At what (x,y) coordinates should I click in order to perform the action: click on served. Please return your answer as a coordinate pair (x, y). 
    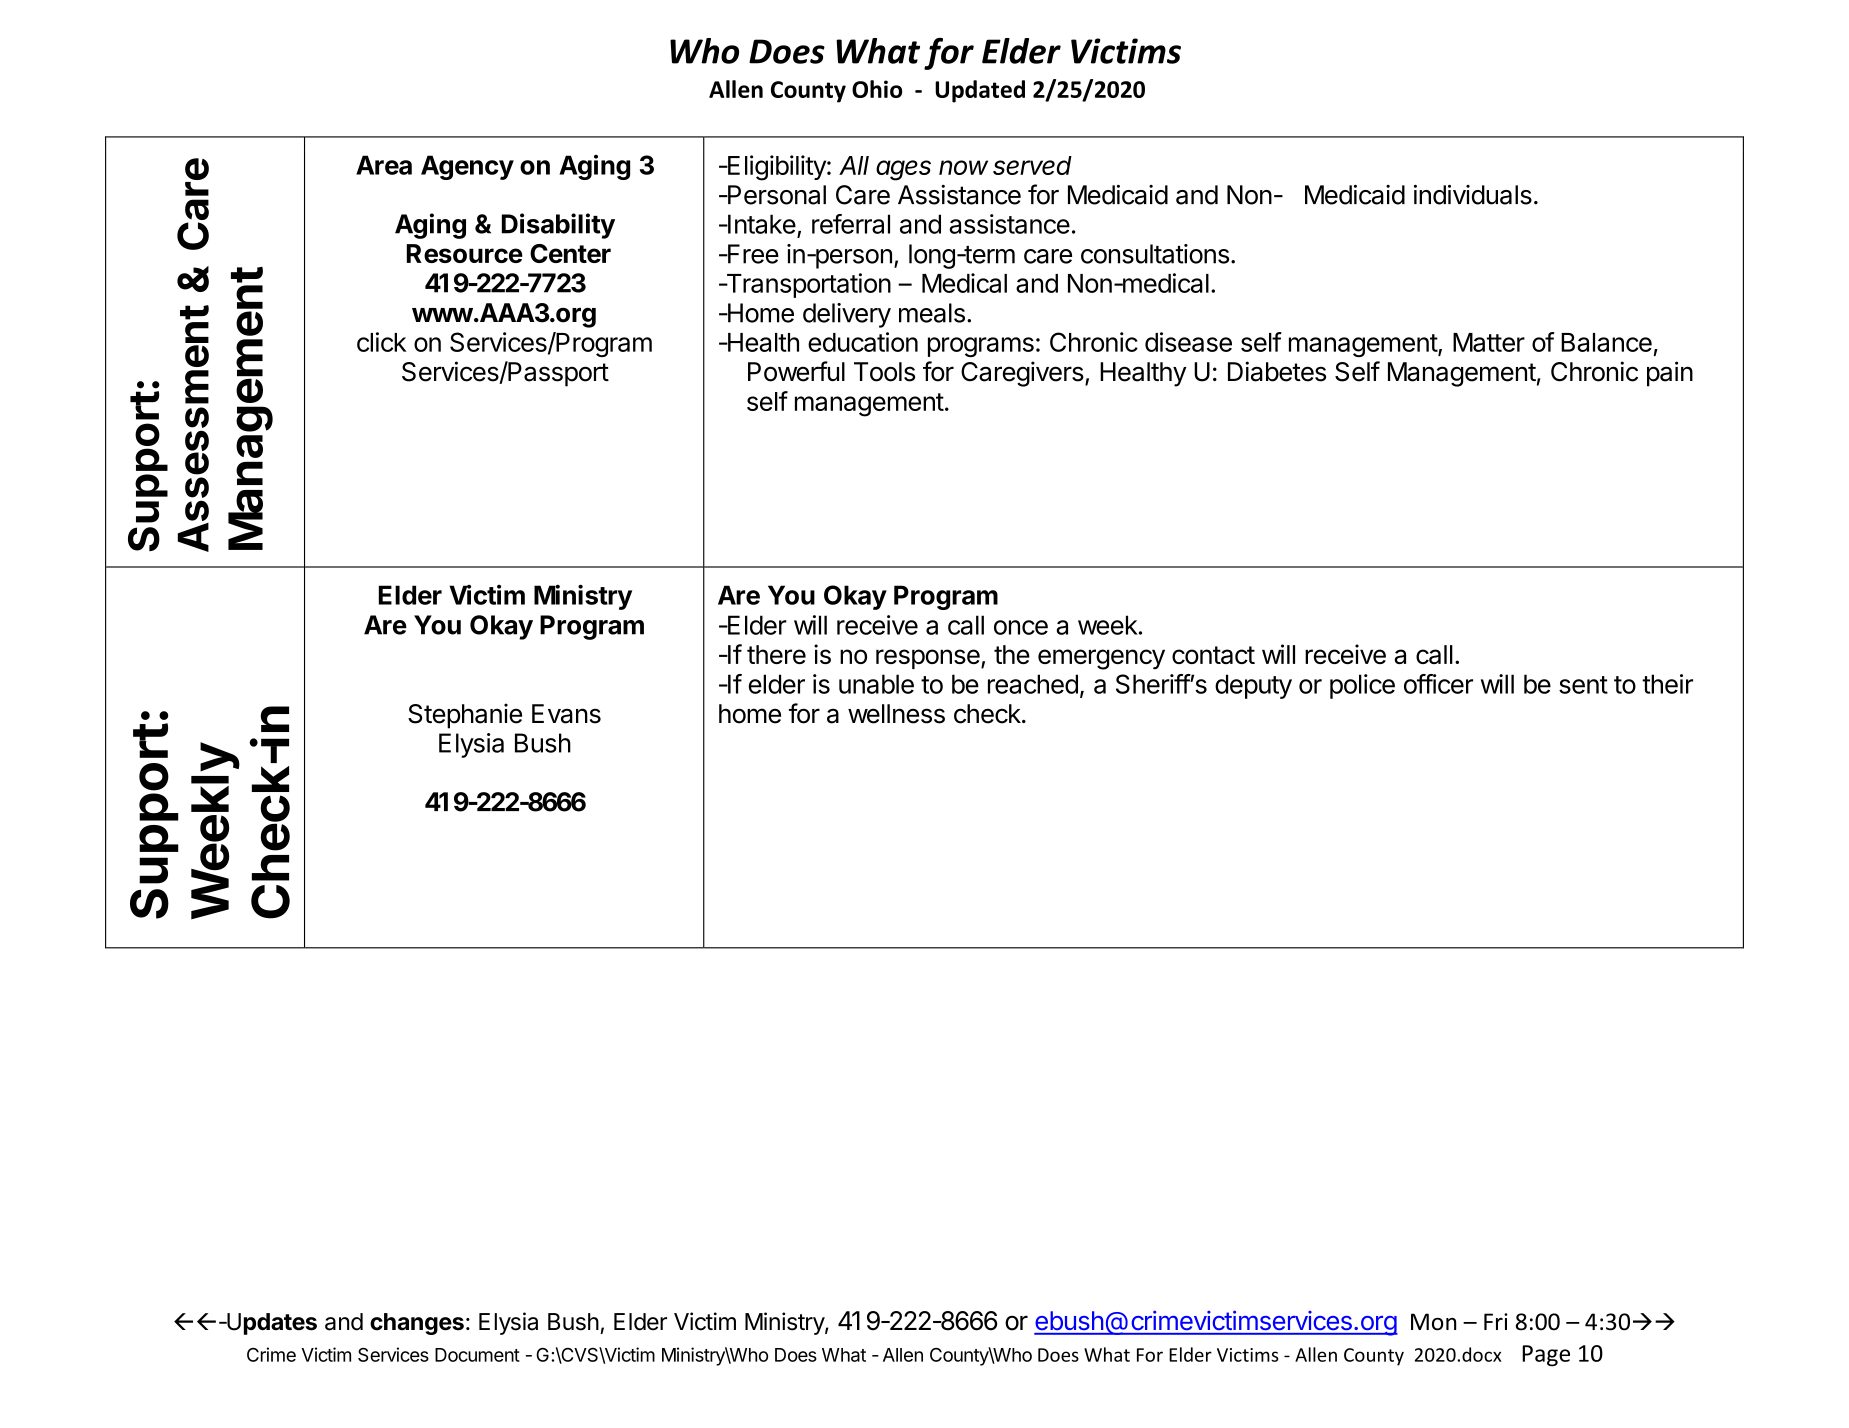
    Looking at the image, I should click on (1032, 165).
